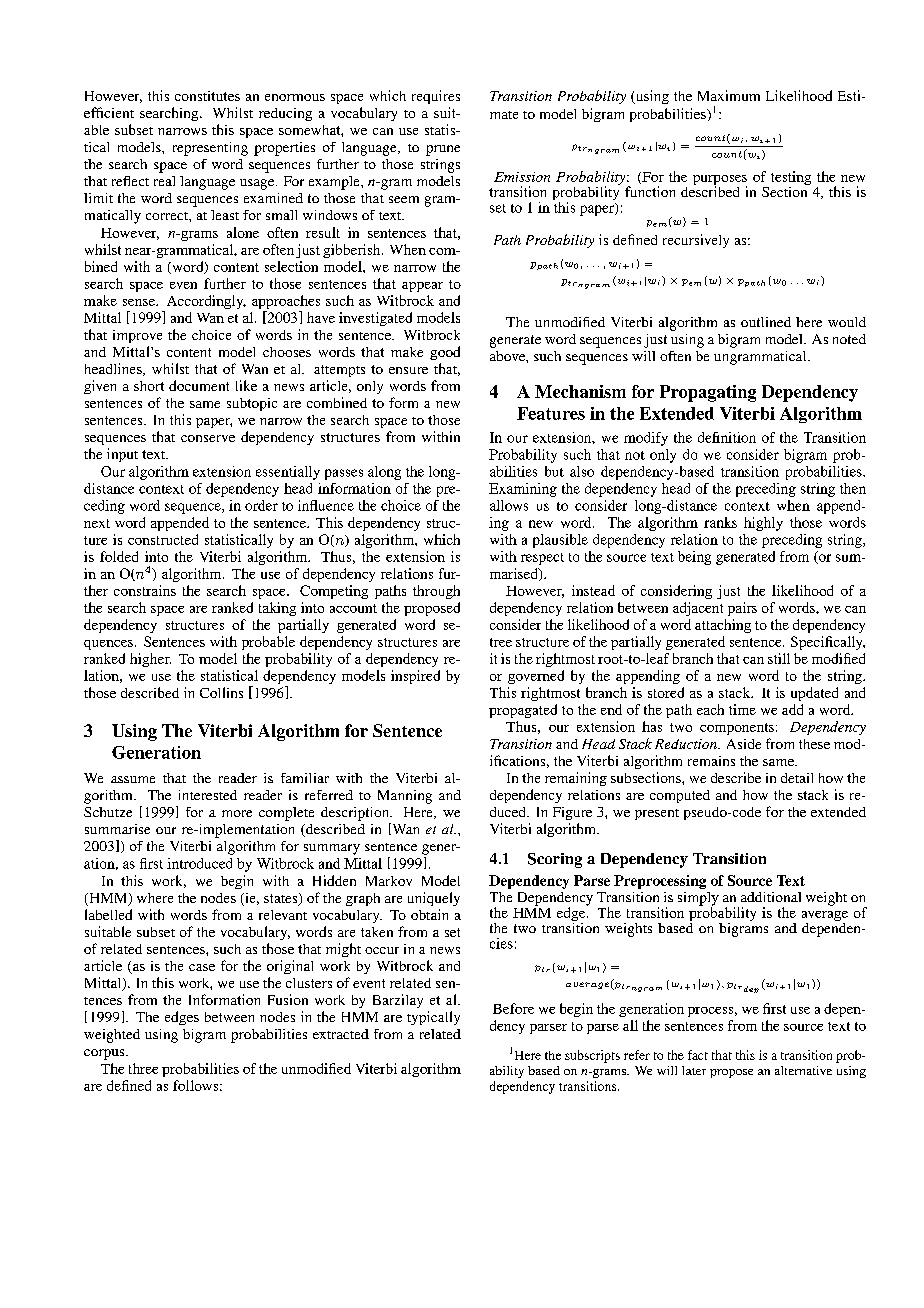  Describe the element at coordinates (436, 592) in the image. I see `through` at that location.
